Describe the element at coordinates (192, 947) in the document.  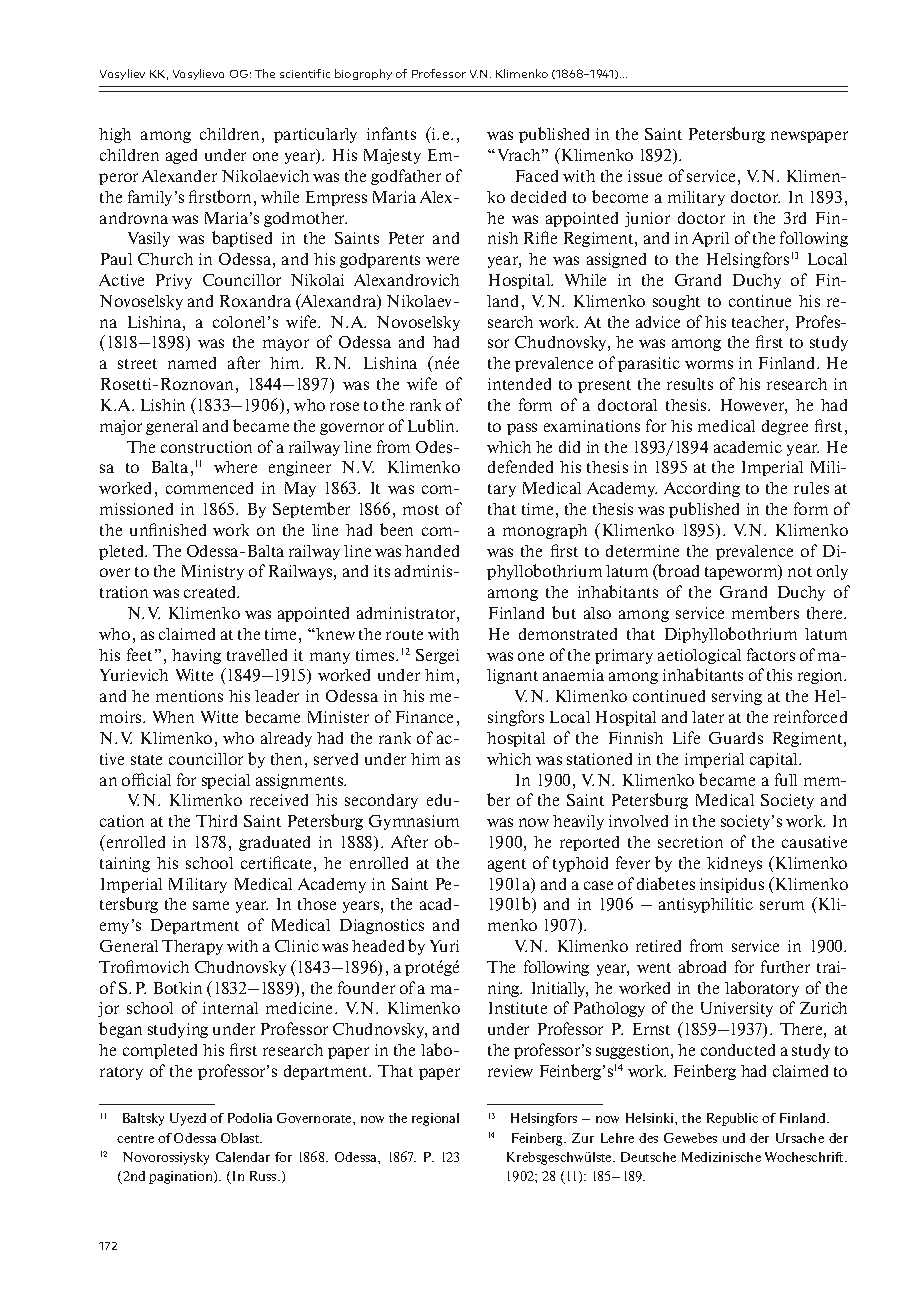
I see `Therapy` at that location.
